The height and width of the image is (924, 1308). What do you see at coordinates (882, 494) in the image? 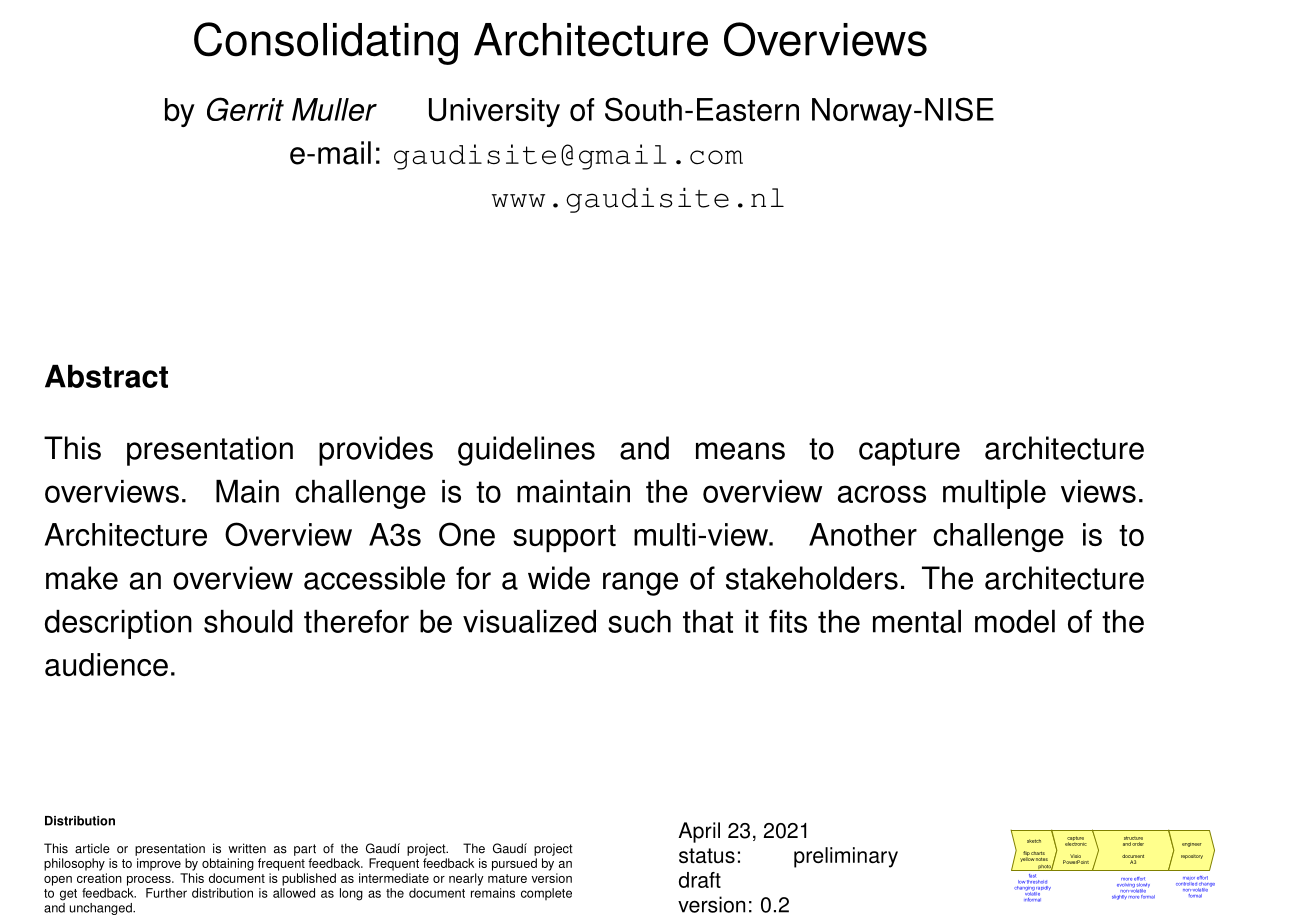
I see `across` at bounding box center [882, 494].
